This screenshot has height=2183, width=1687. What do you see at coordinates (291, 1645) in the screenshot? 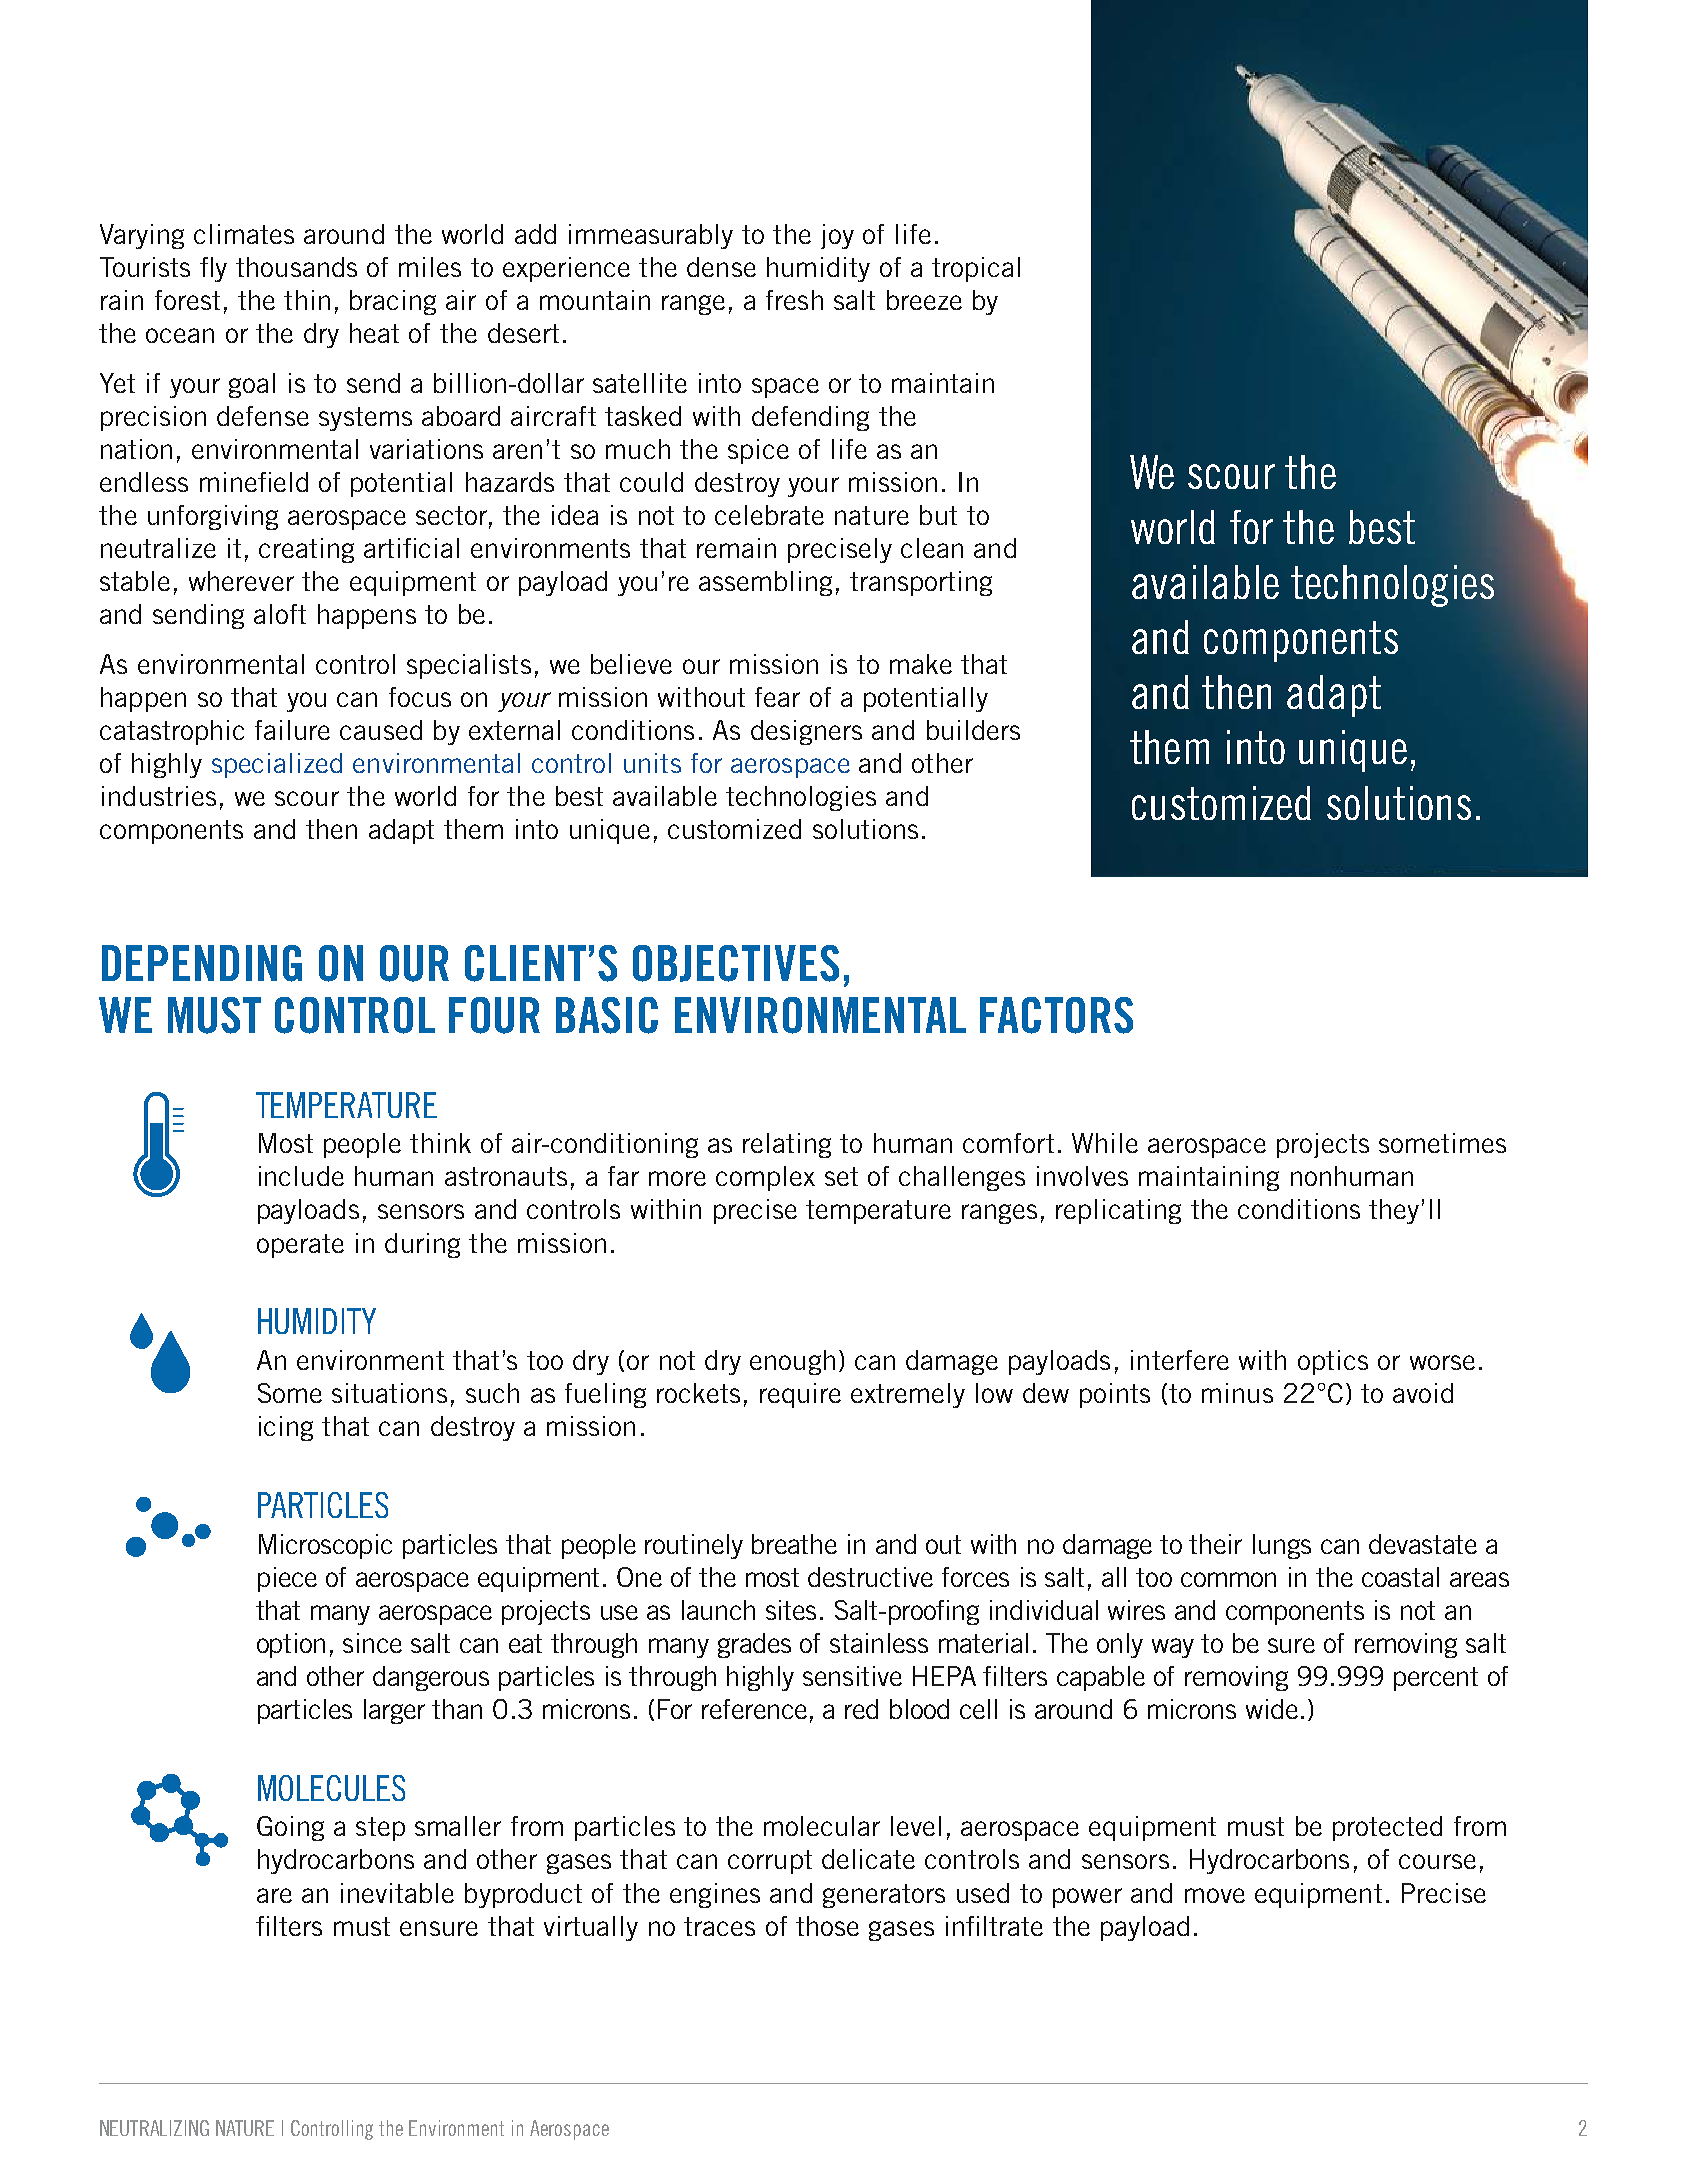
I see `option` at bounding box center [291, 1645].
